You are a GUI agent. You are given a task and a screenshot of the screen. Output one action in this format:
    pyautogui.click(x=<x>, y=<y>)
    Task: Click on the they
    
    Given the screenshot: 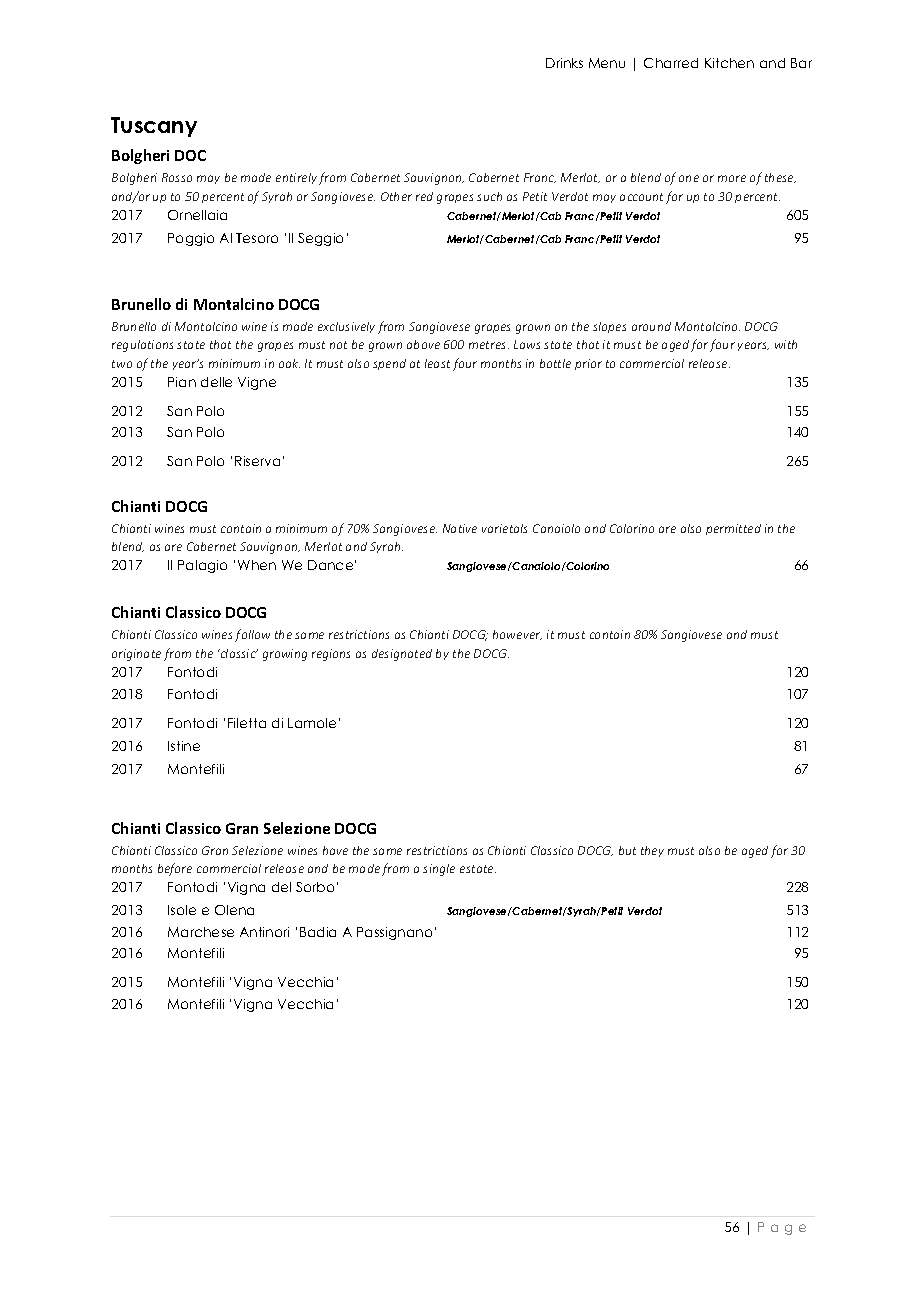 What is the action you would take?
    pyautogui.click(x=652, y=851)
